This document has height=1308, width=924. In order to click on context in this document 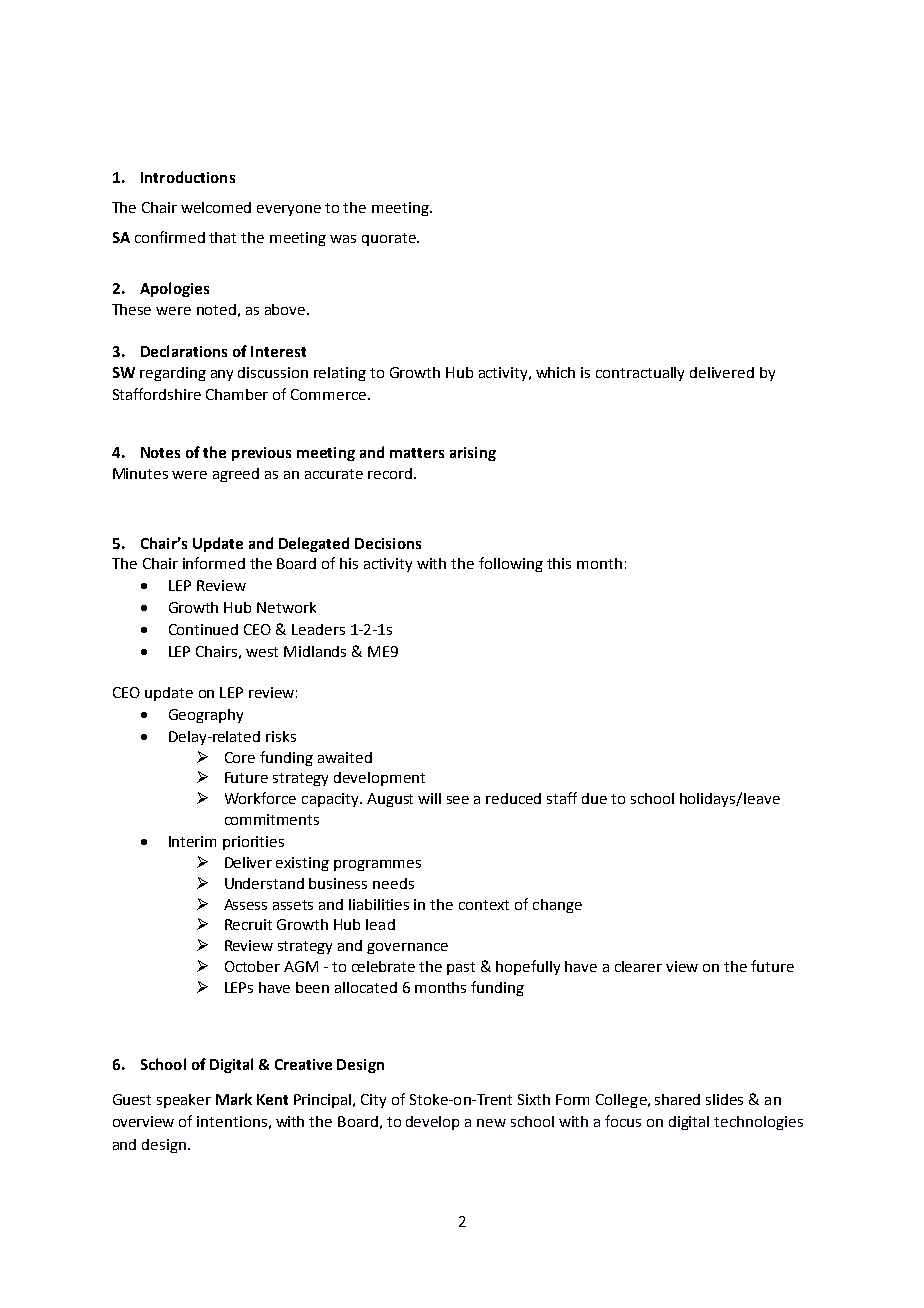, I will do `click(484, 905)`.
